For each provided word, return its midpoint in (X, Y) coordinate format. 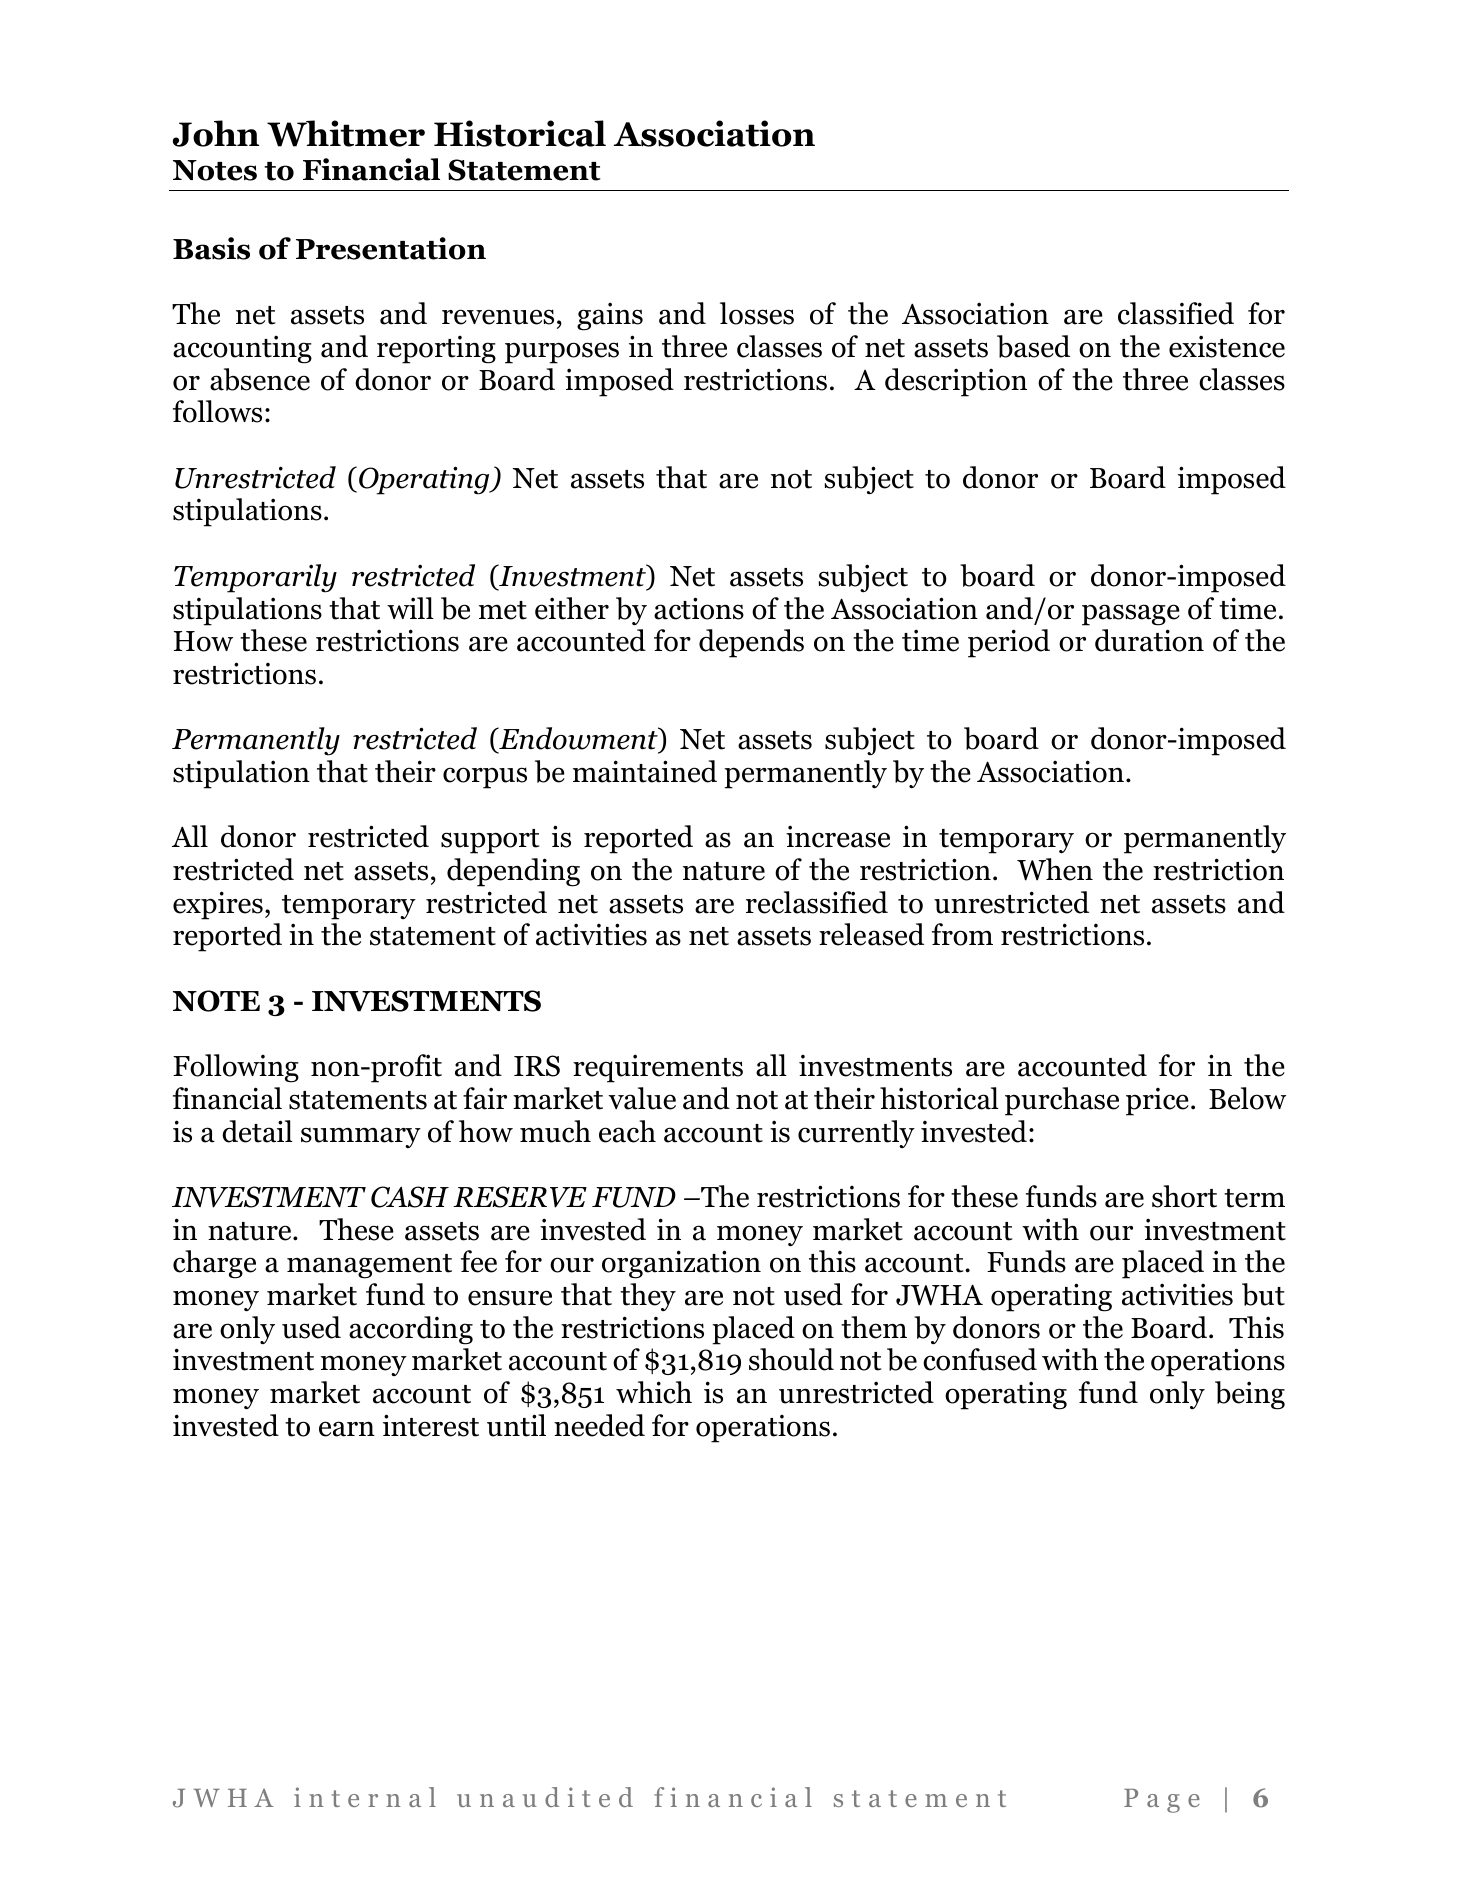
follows (217, 411)
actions (699, 608)
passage (1131, 615)
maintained (645, 771)
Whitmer (346, 133)
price (1157, 1102)
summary (361, 1137)
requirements (658, 1068)
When (1055, 869)
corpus (485, 778)
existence (1227, 346)
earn (347, 1429)
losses (757, 313)
